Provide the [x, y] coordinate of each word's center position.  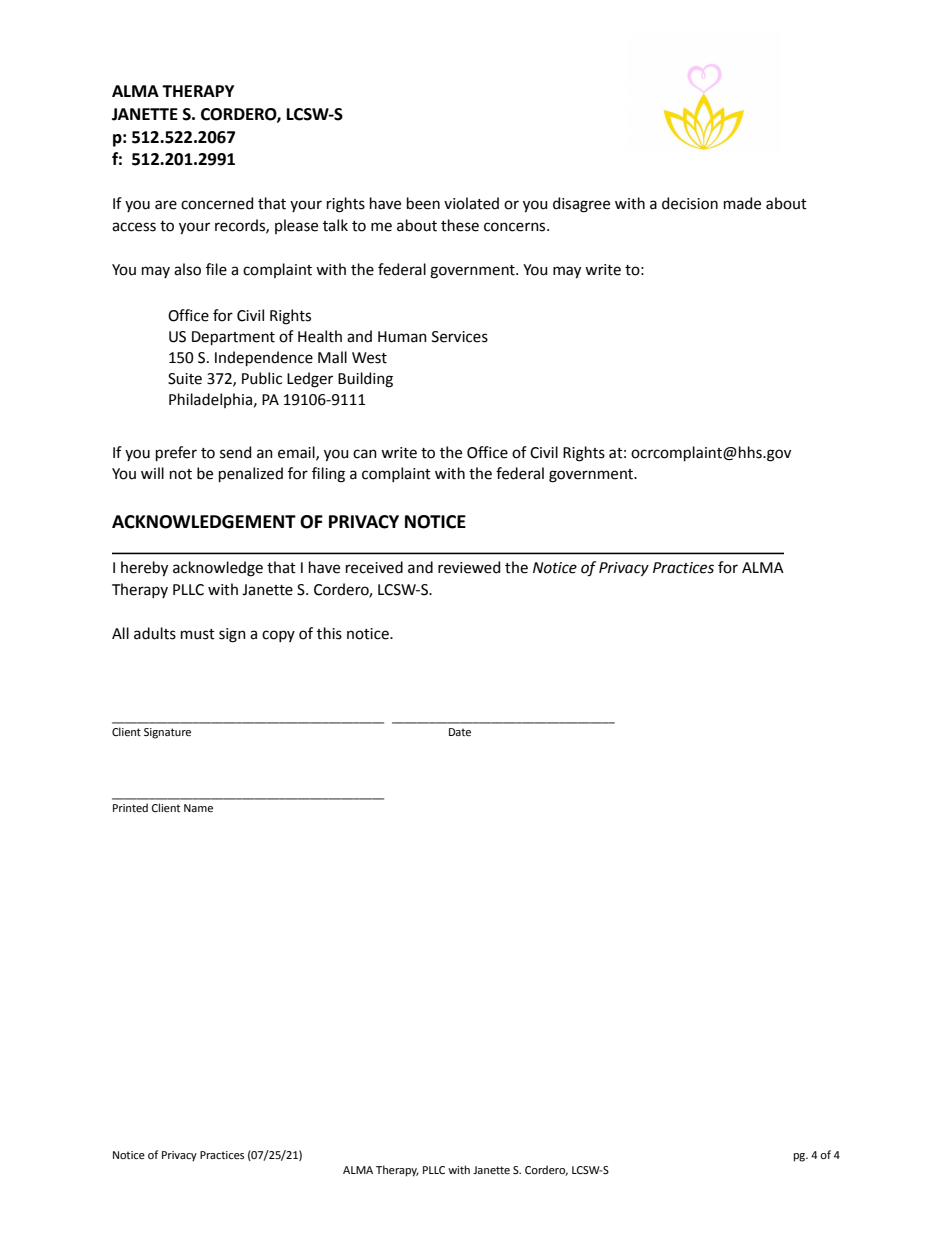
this [329, 633]
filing [328, 475]
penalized [251, 474]
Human [402, 337]
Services [460, 337]
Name [198, 808]
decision [690, 203]
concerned [217, 203]
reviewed [469, 567]
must [198, 634]
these [460, 225]
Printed [130, 807]
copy [278, 636]
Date [460, 732]
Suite [185, 379]
